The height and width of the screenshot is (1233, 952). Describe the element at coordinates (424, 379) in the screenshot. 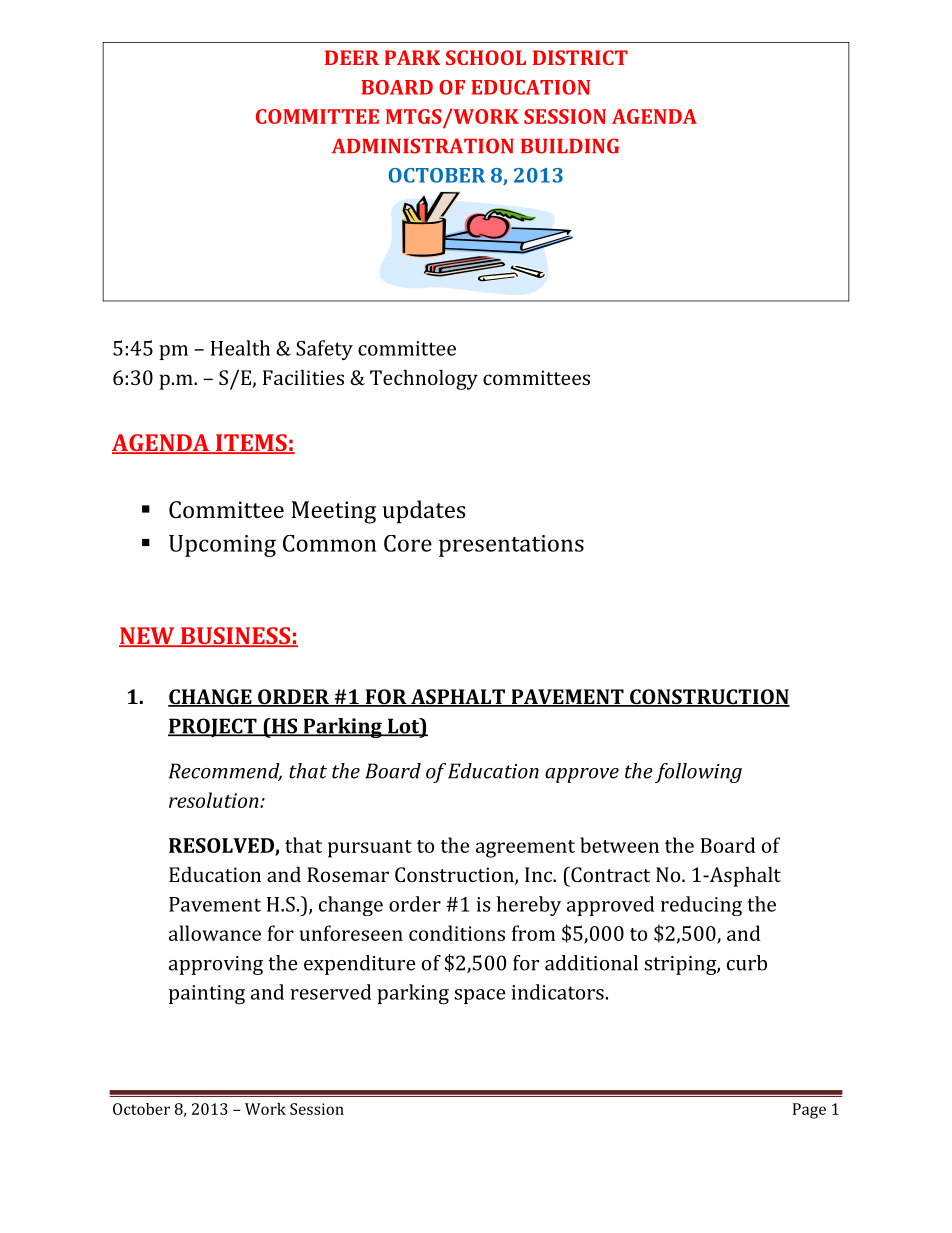

I see `Technology` at that location.
